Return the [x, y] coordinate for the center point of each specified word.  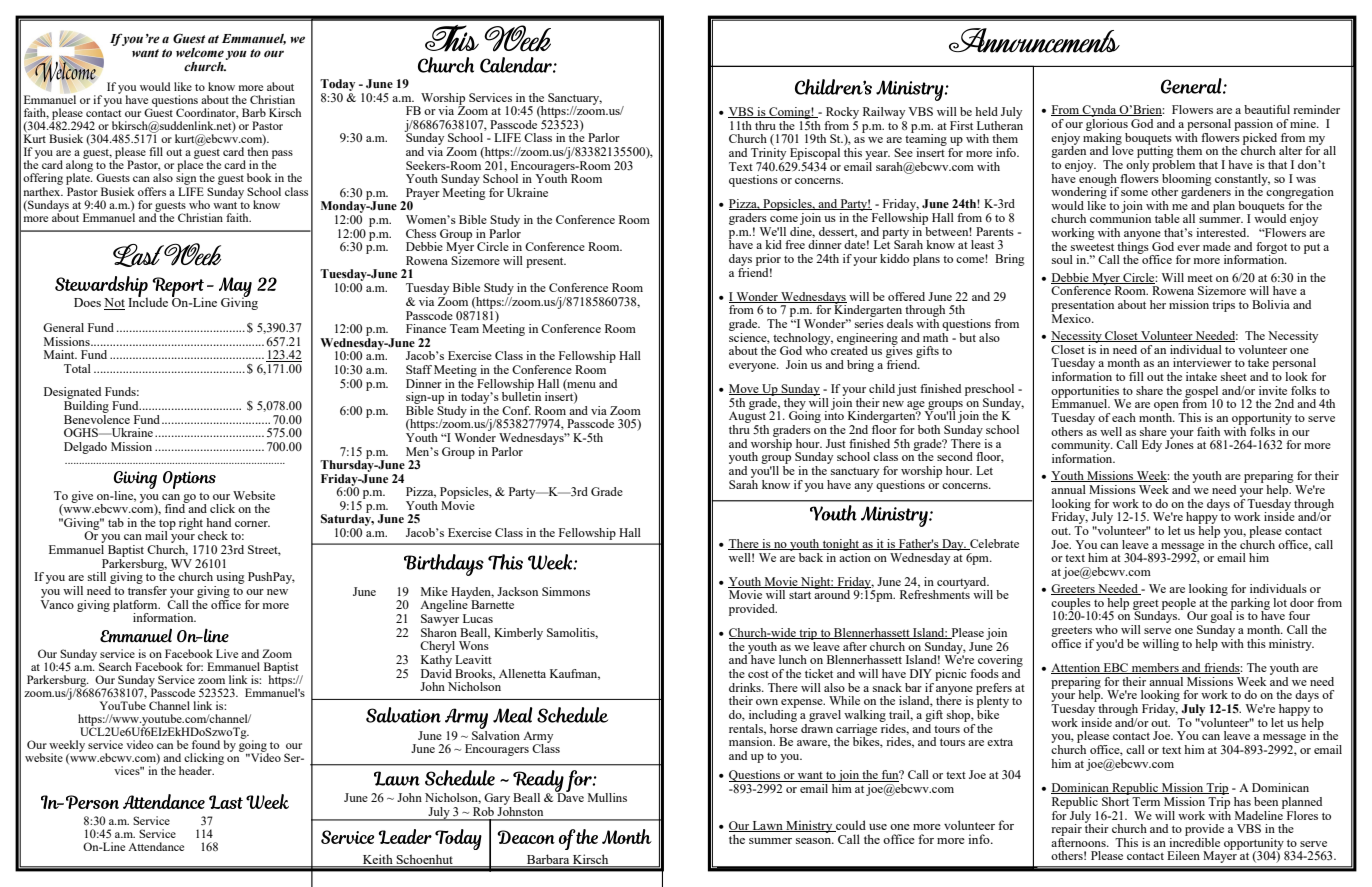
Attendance [156, 846]
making [1102, 138]
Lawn [767, 826]
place [191, 166]
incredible [1194, 841]
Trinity [768, 152]
